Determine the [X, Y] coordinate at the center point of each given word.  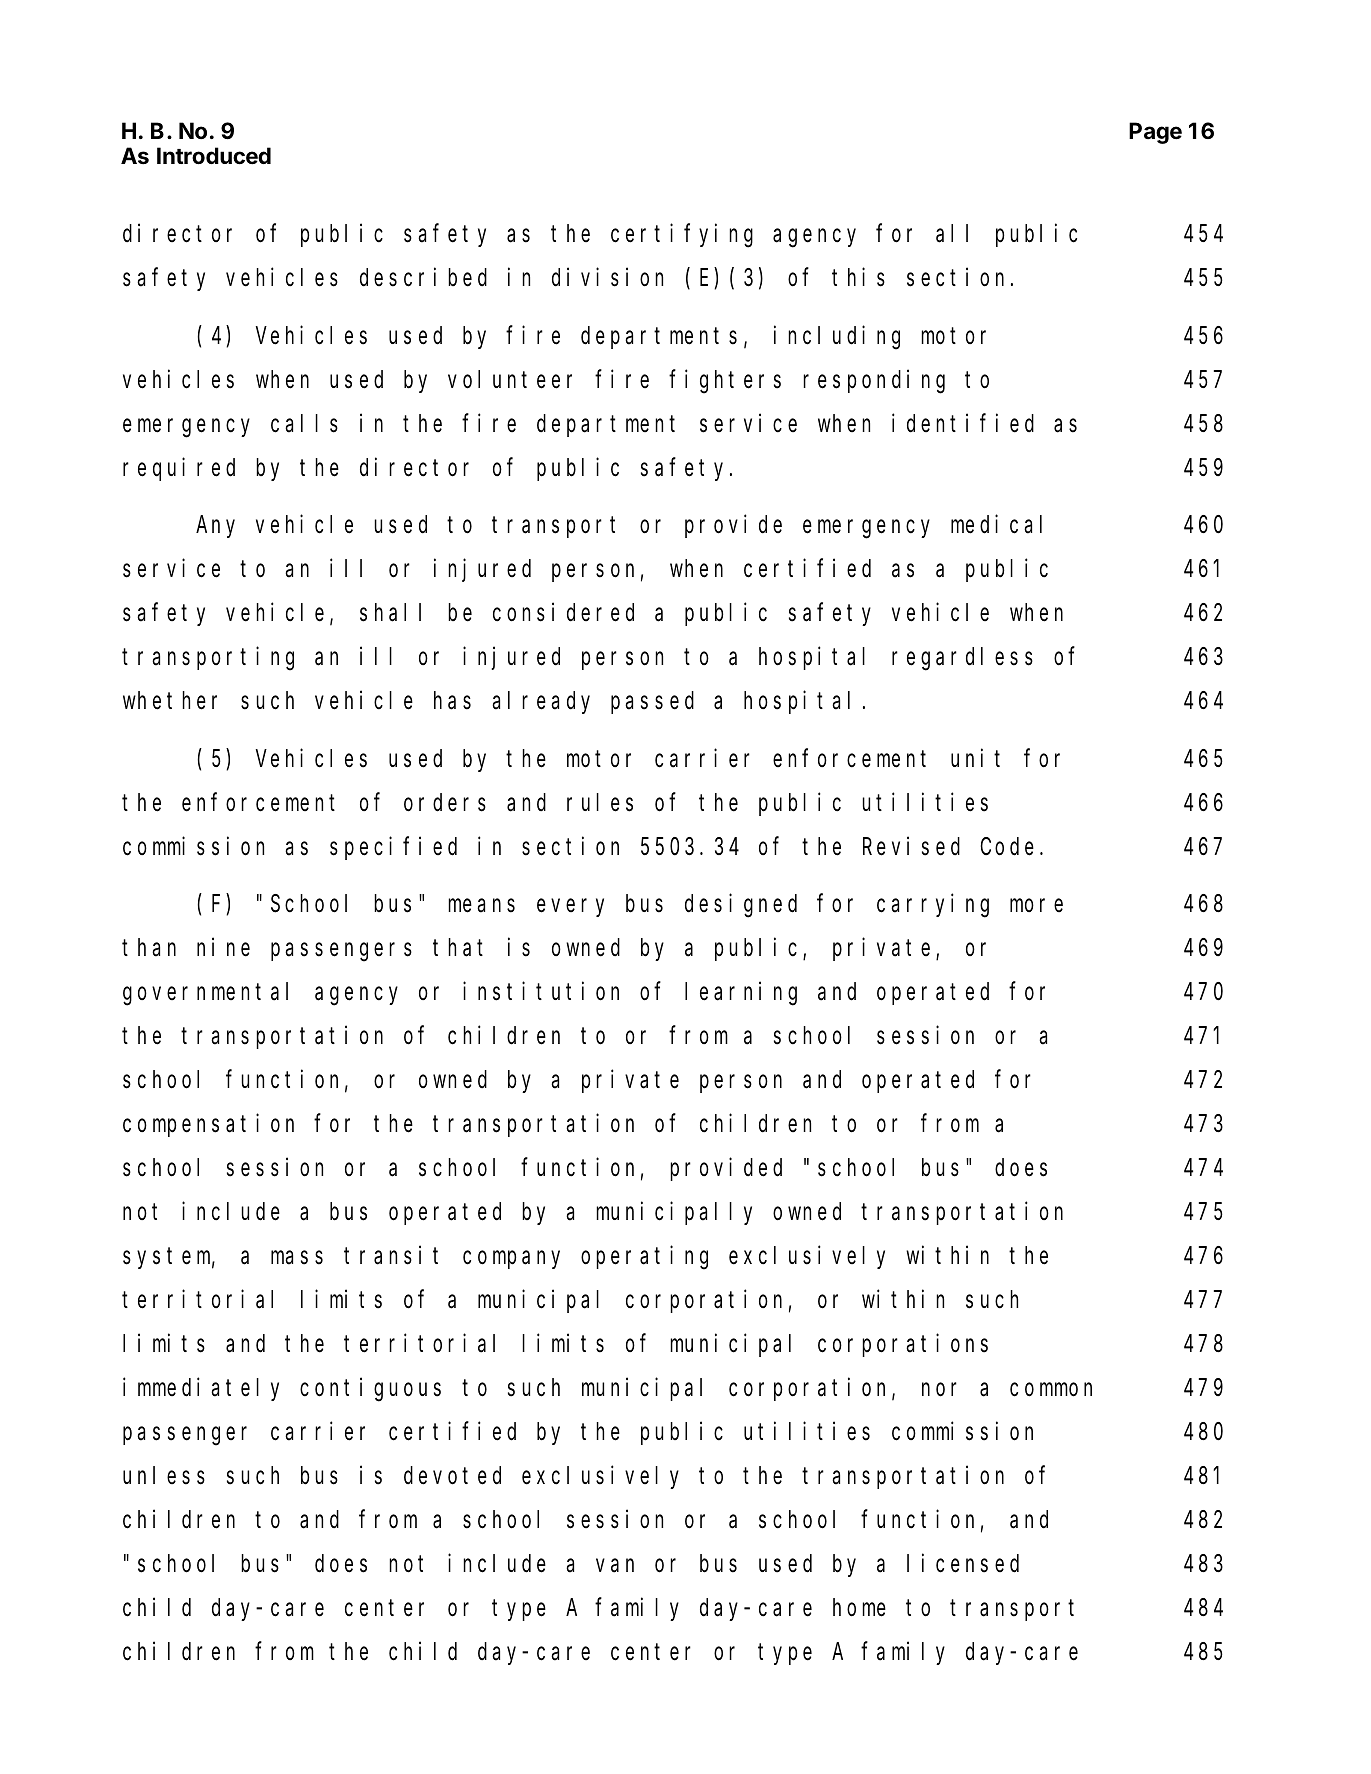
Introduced [214, 156]
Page [1155, 133]
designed [741, 906]
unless [164, 1476]
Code [1007, 846]
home [859, 1608]
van [615, 1566]
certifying [682, 236]
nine [223, 947]
